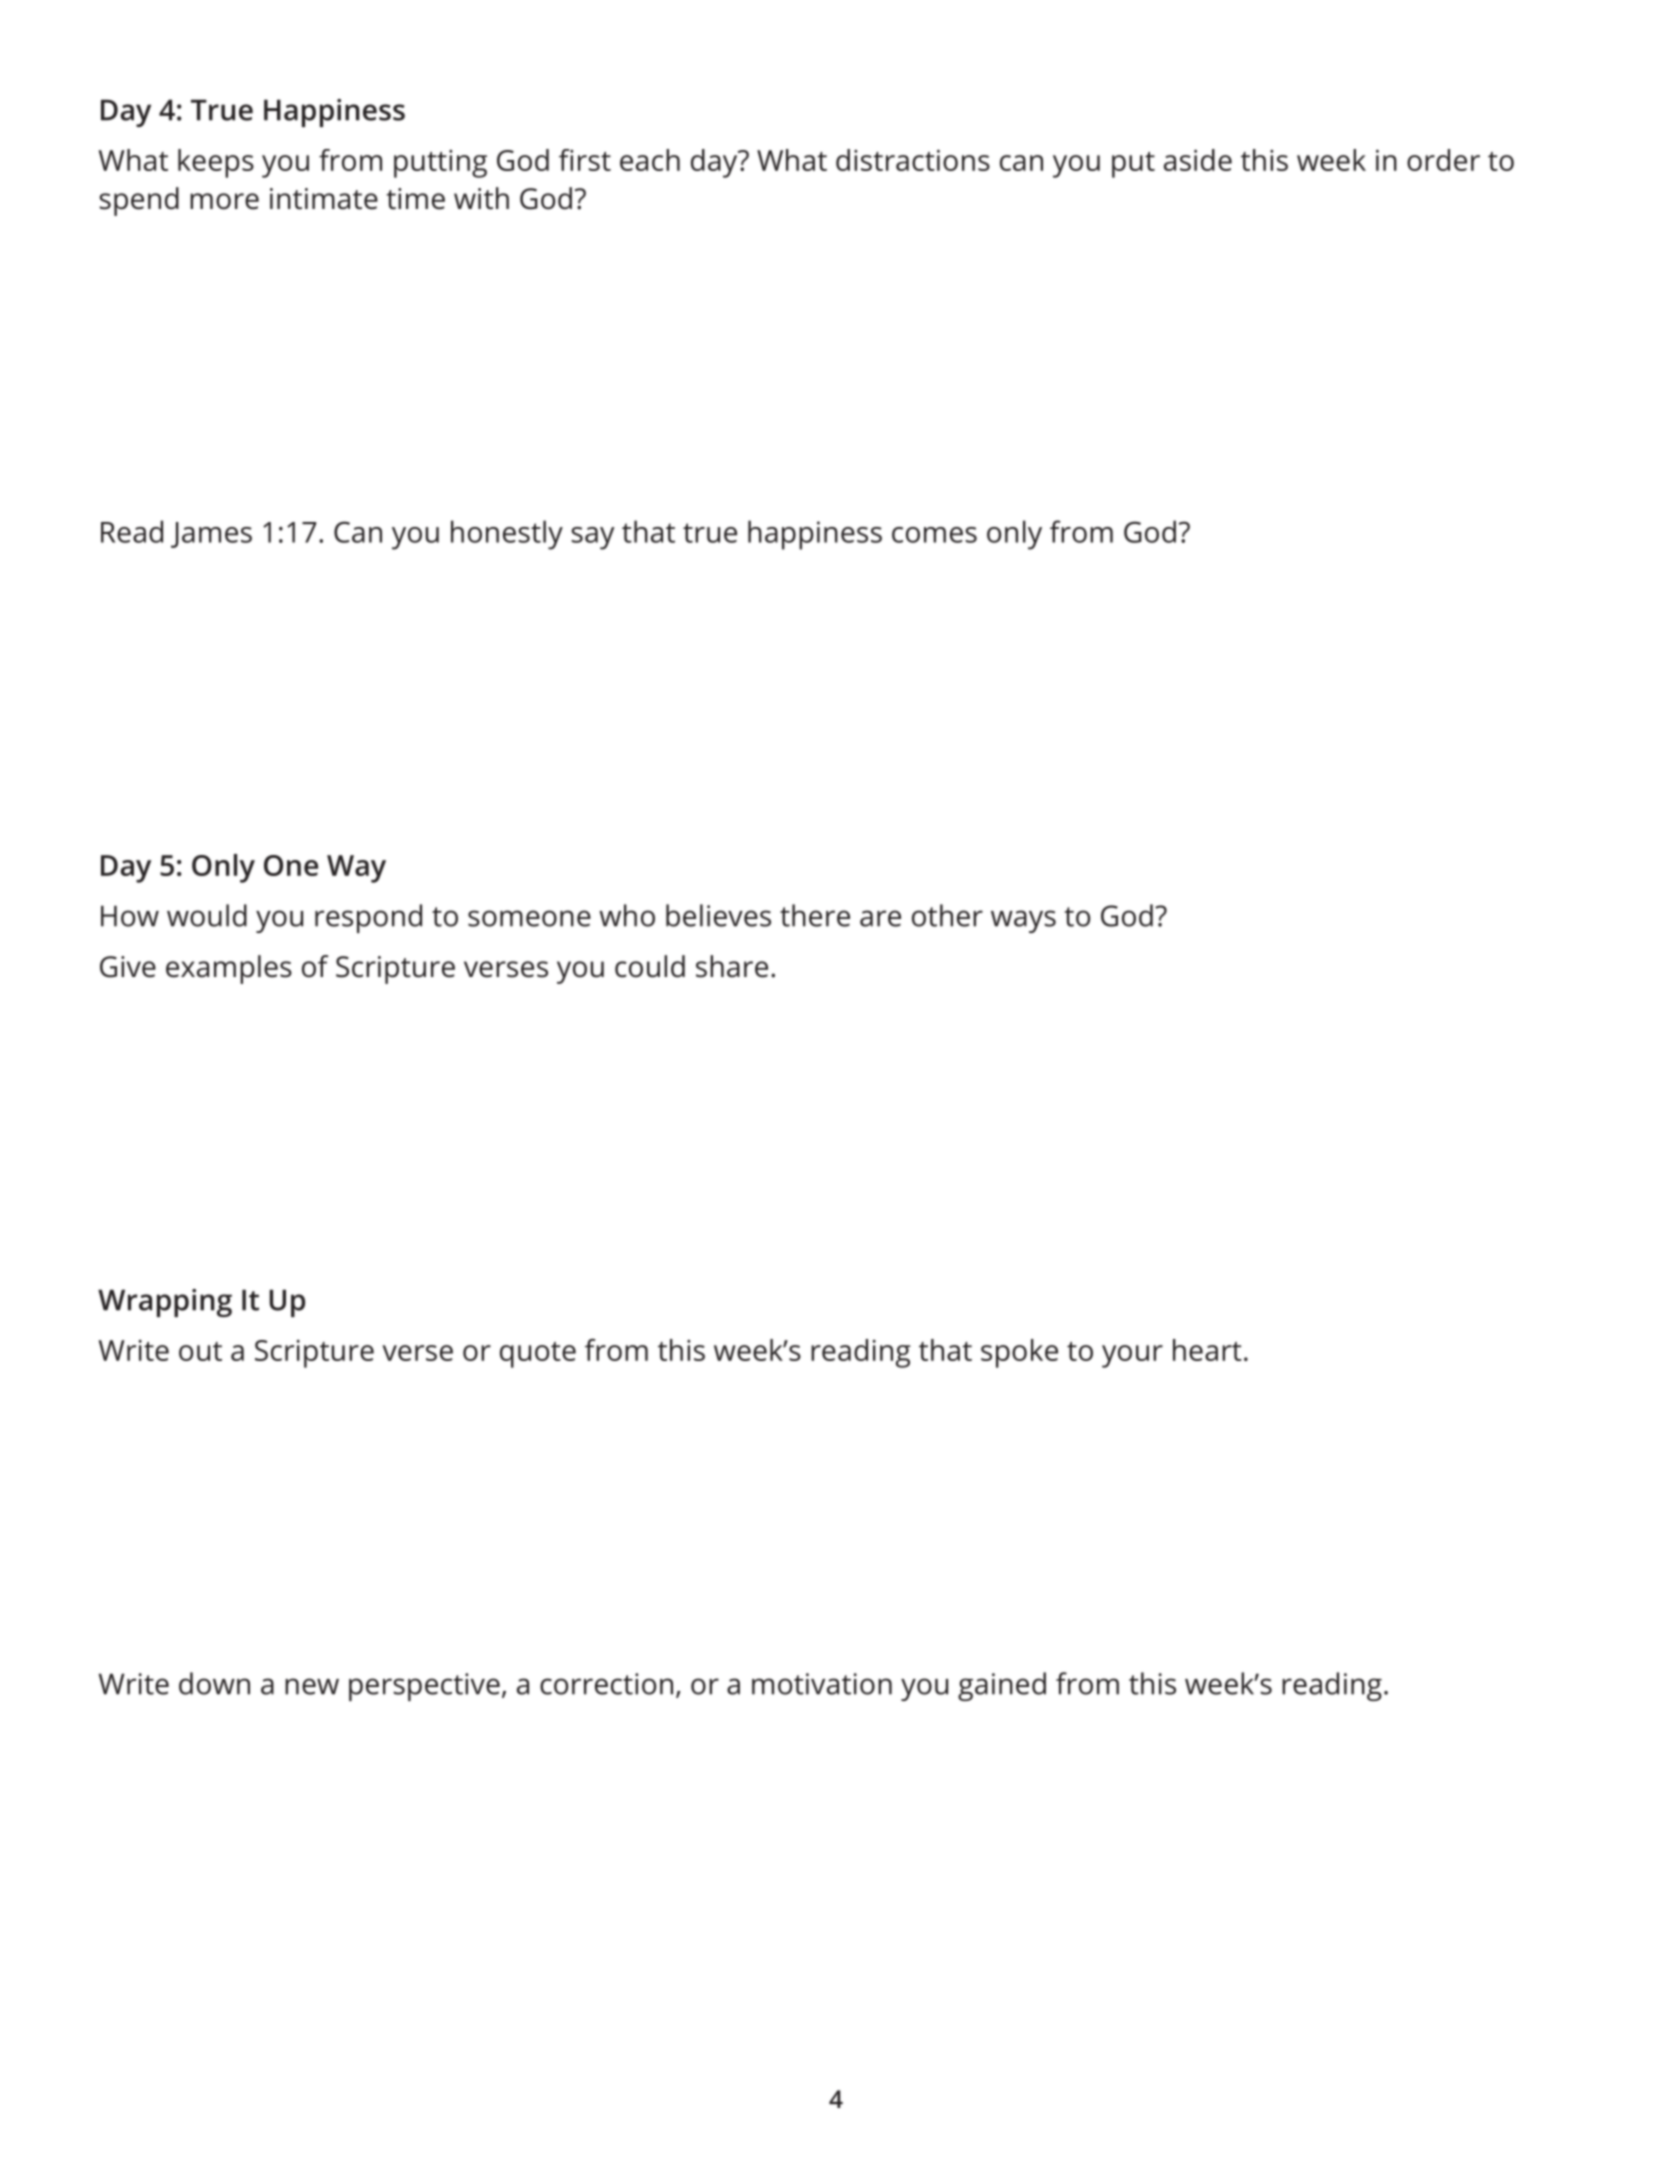 The width and height of the document is (1672, 2164). I want to click on new, so click(312, 1686).
